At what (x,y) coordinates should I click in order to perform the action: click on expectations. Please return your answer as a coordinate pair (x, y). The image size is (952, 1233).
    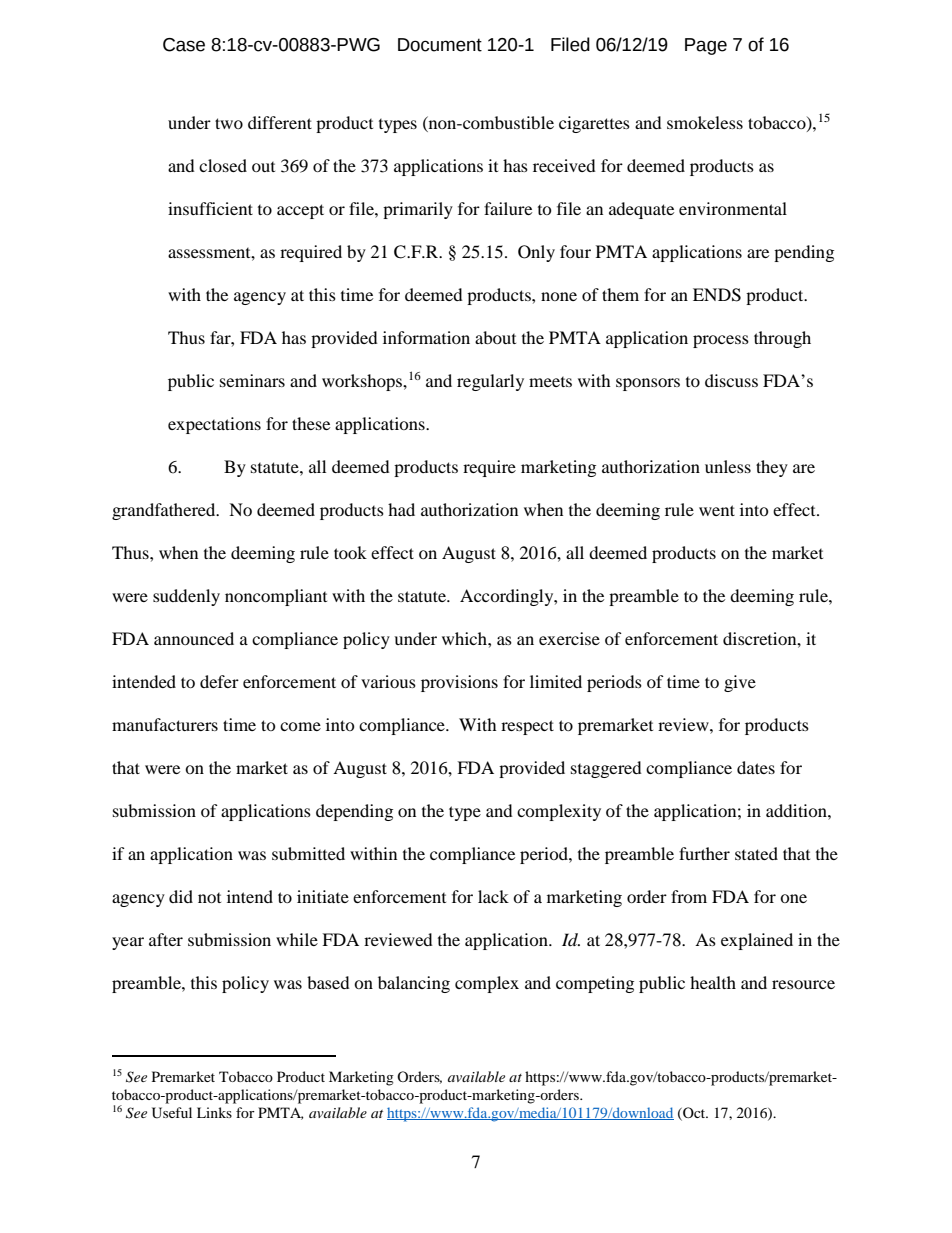
    Looking at the image, I should click on (214, 425).
